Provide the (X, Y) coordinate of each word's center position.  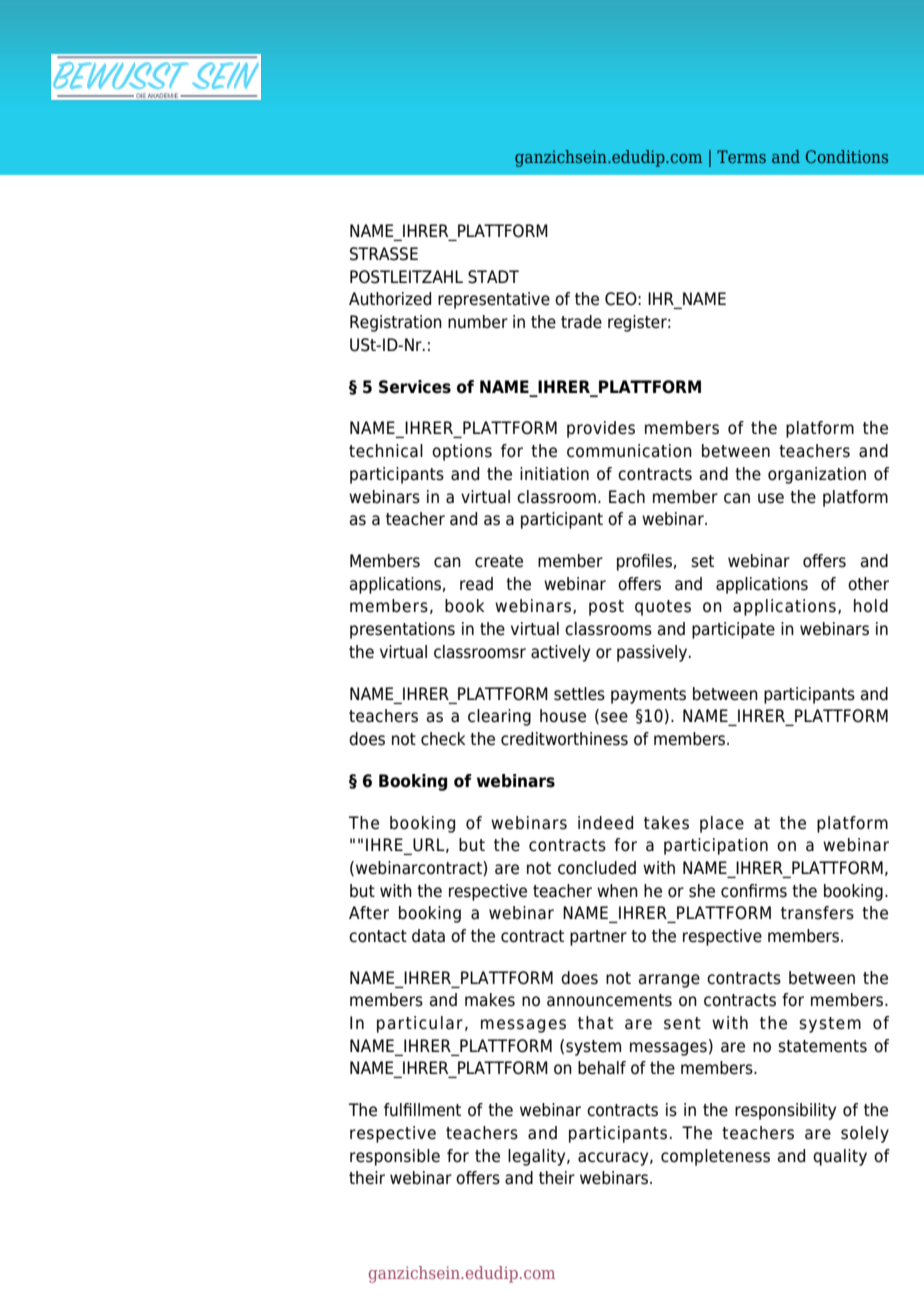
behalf (602, 1068)
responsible (395, 1157)
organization (817, 475)
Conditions (847, 156)
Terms (741, 156)
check (443, 739)
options (462, 452)
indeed (605, 823)
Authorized (390, 299)
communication (629, 451)
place (722, 824)
